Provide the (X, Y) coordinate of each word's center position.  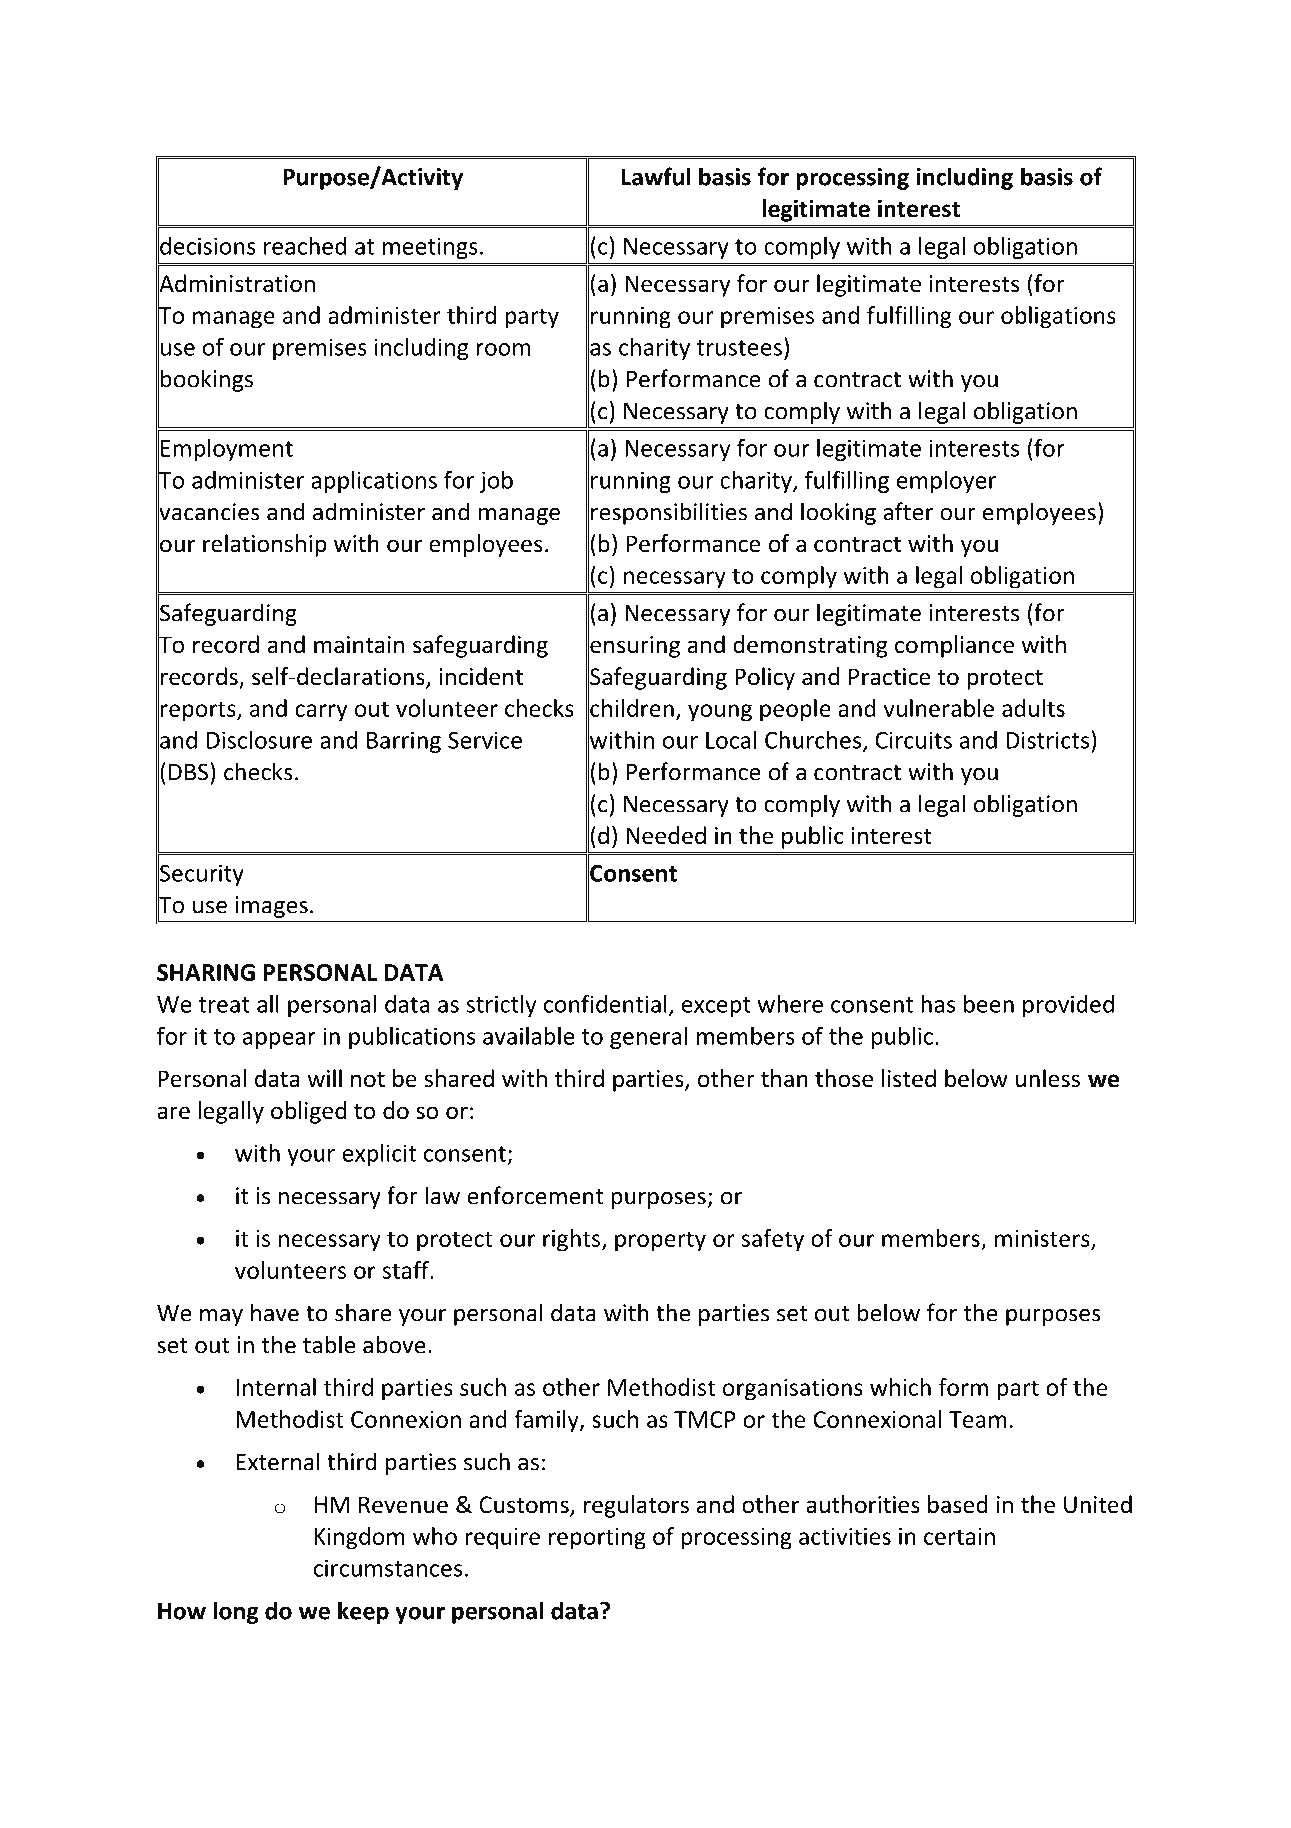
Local (731, 740)
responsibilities (669, 513)
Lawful (656, 176)
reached (305, 245)
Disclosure (259, 740)
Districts (1049, 740)
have (275, 1312)
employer (946, 482)
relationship (265, 545)
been (989, 1003)
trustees (739, 348)
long (236, 1612)
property (660, 1241)
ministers (1042, 1238)
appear (279, 1040)
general (648, 1038)
